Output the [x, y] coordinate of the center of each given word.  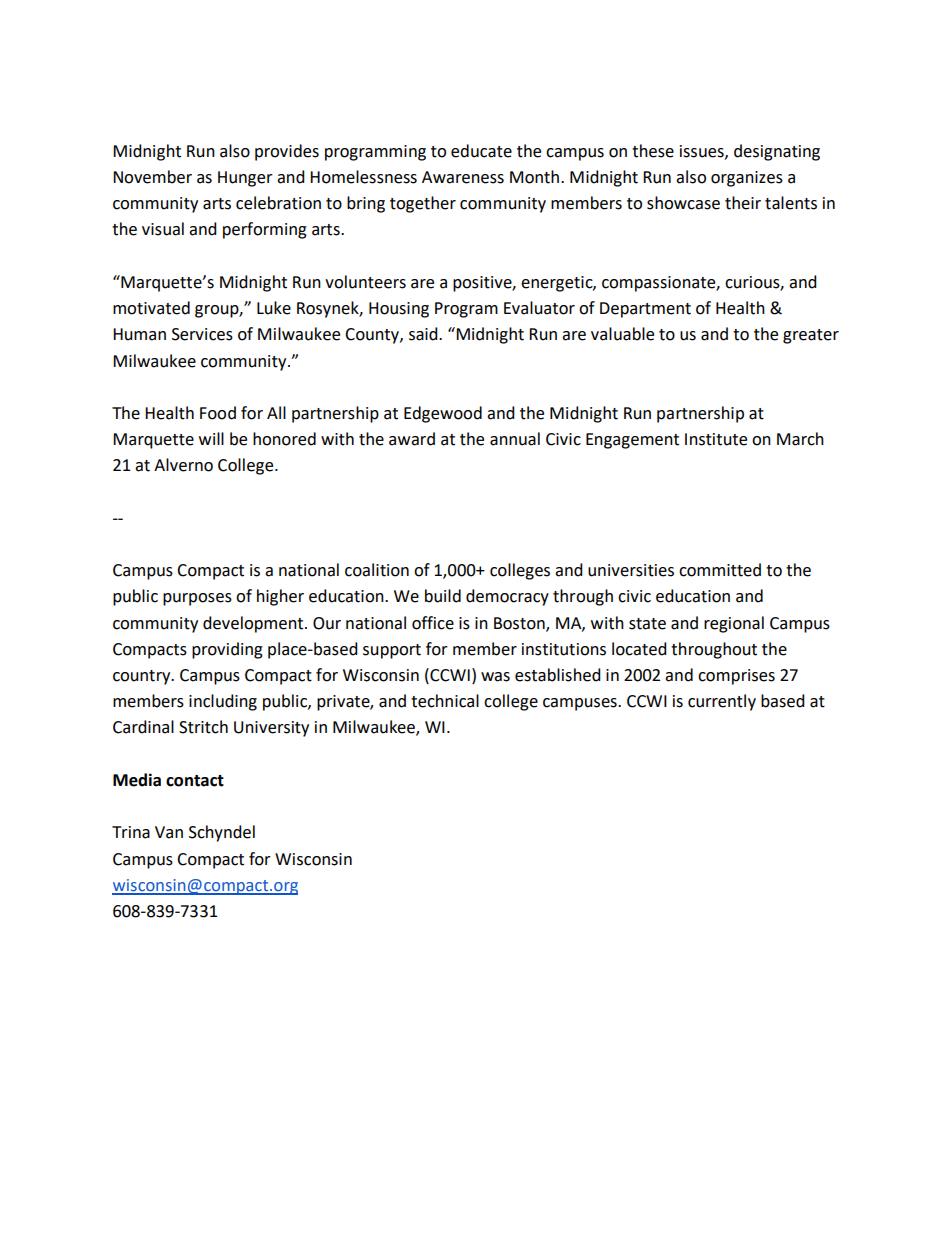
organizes [747, 179]
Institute [716, 439]
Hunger [245, 179]
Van [169, 832]
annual [515, 439]
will [211, 438]
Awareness [463, 177]
